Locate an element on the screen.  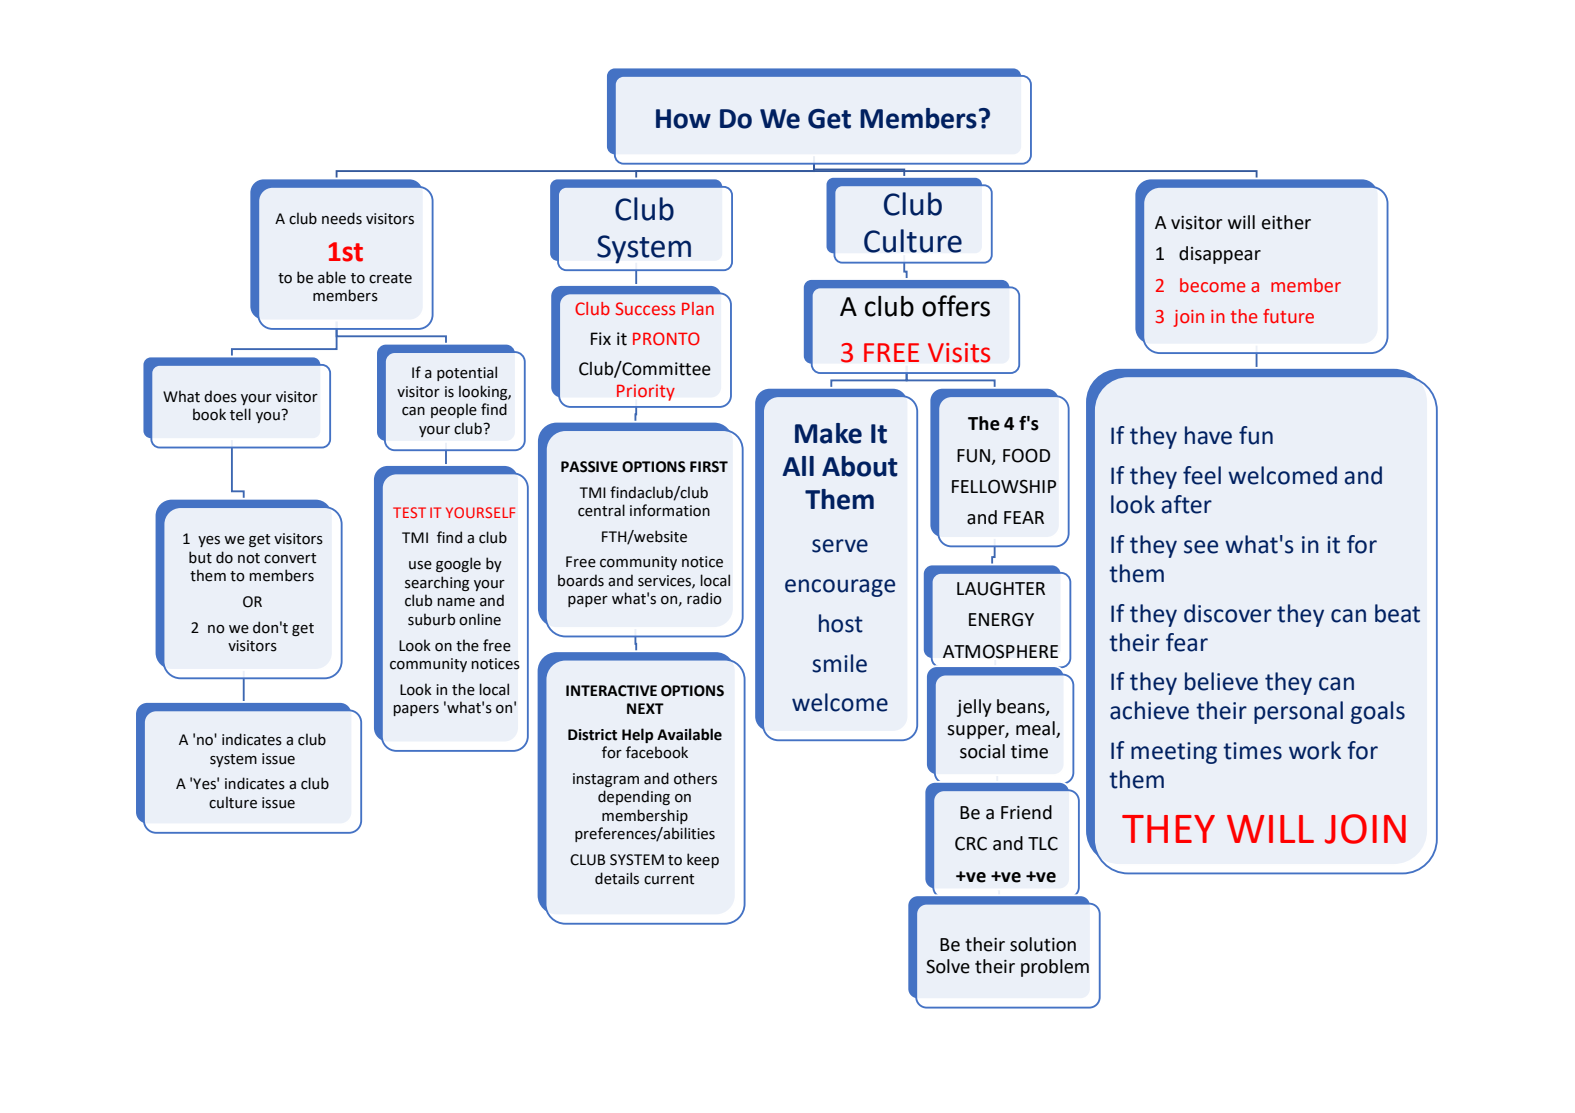
needs is located at coordinates (342, 218).
